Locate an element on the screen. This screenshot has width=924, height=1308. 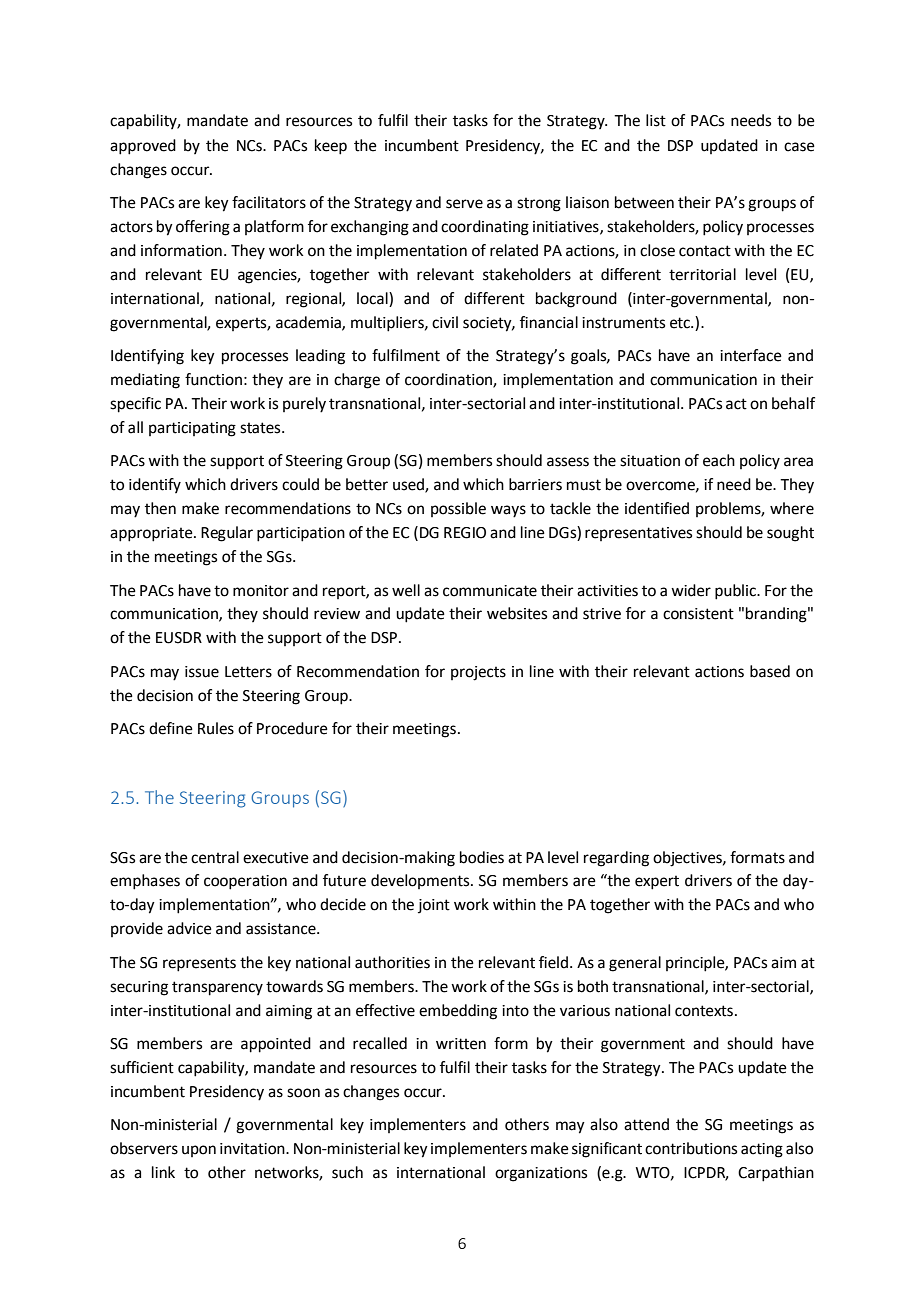
approved is located at coordinates (143, 147).
